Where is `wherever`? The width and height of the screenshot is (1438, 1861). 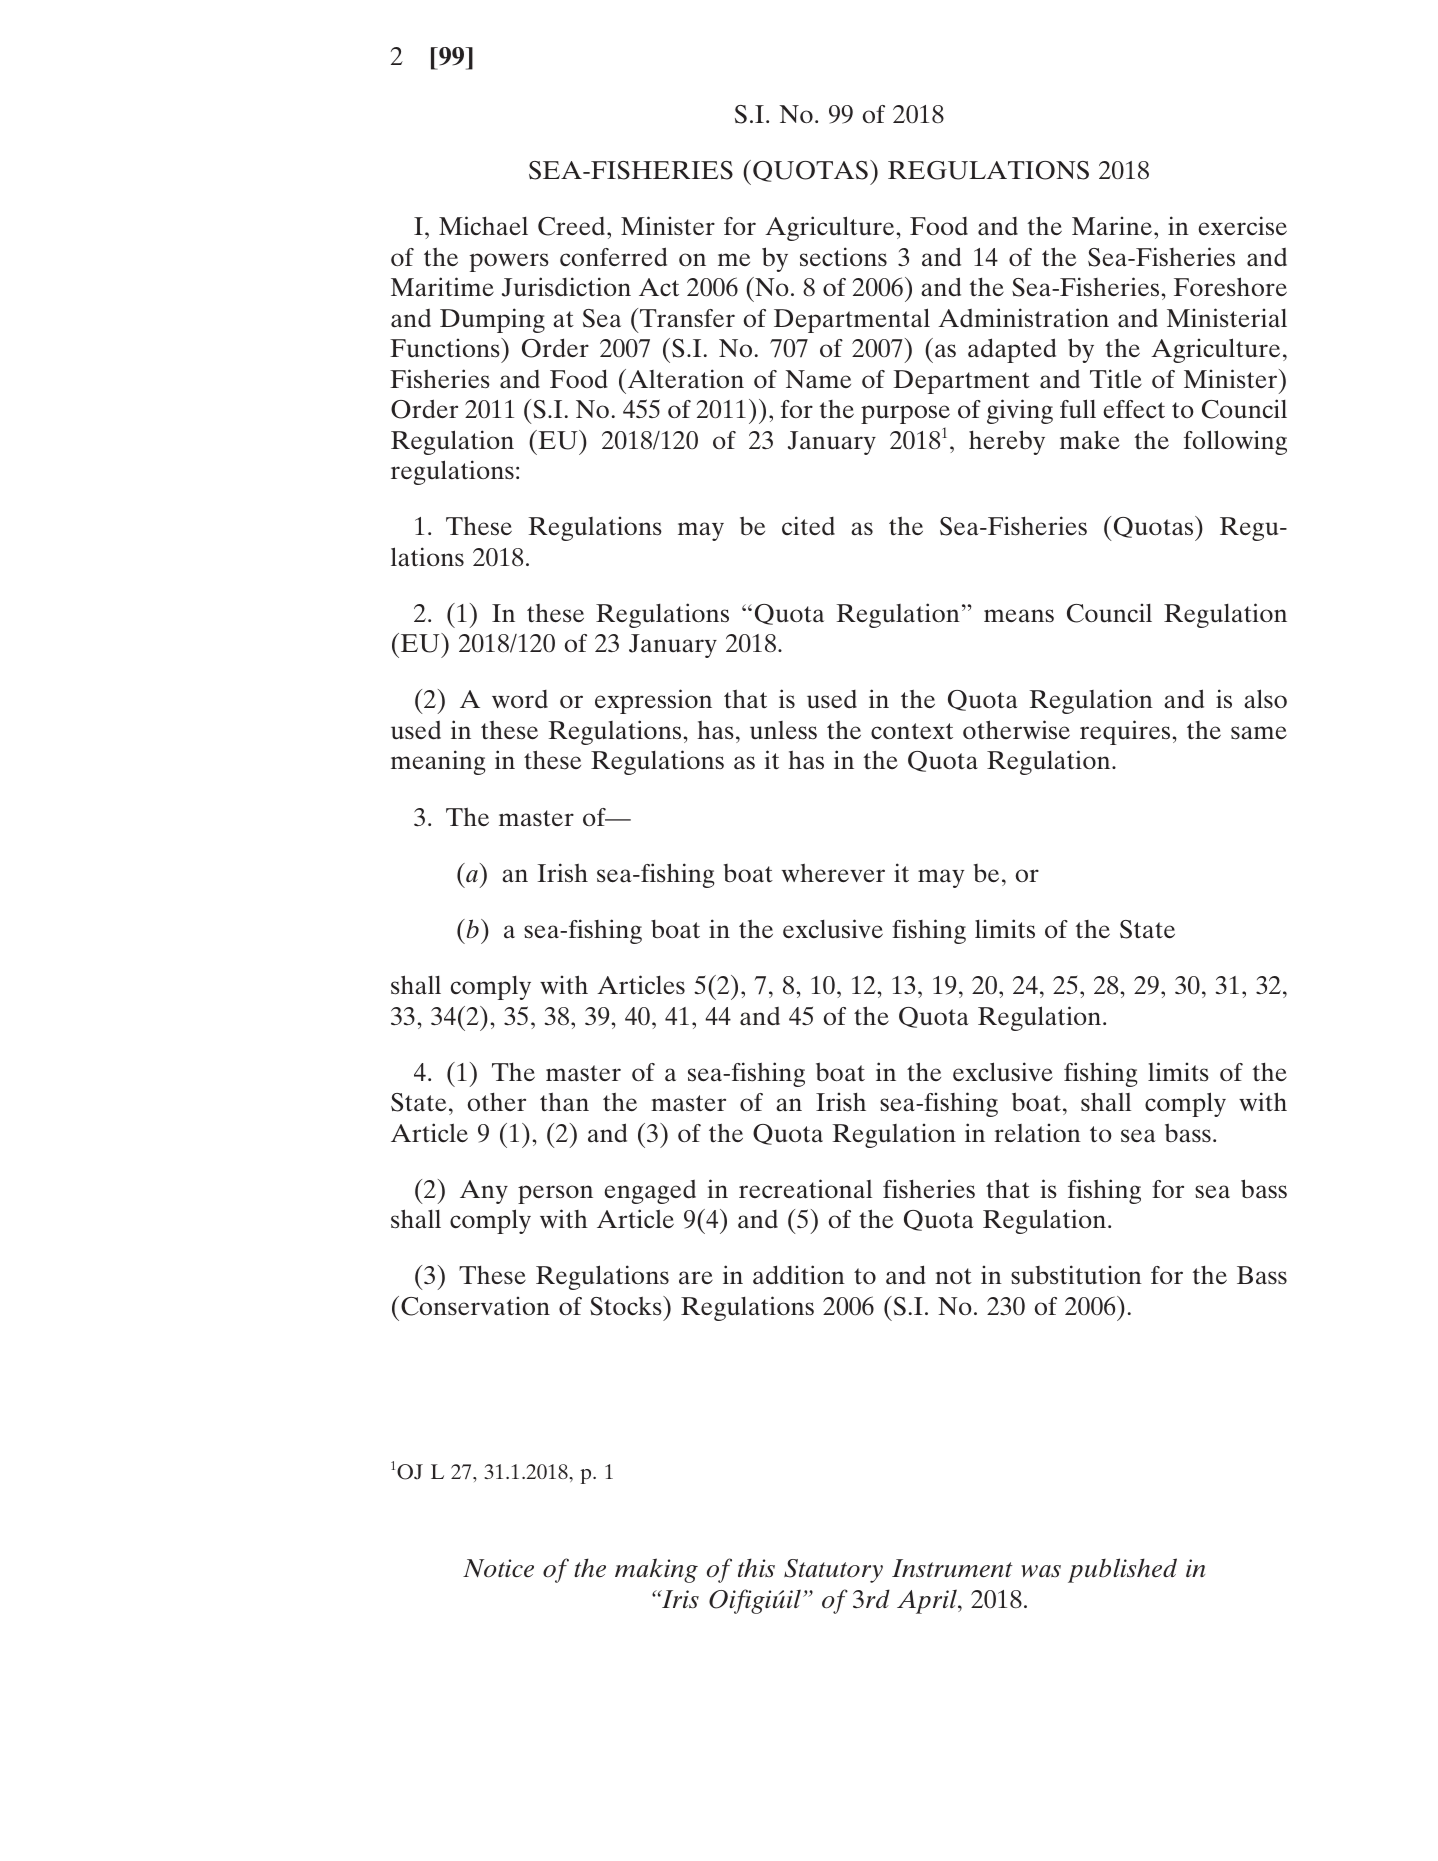
wherever is located at coordinates (833, 873).
